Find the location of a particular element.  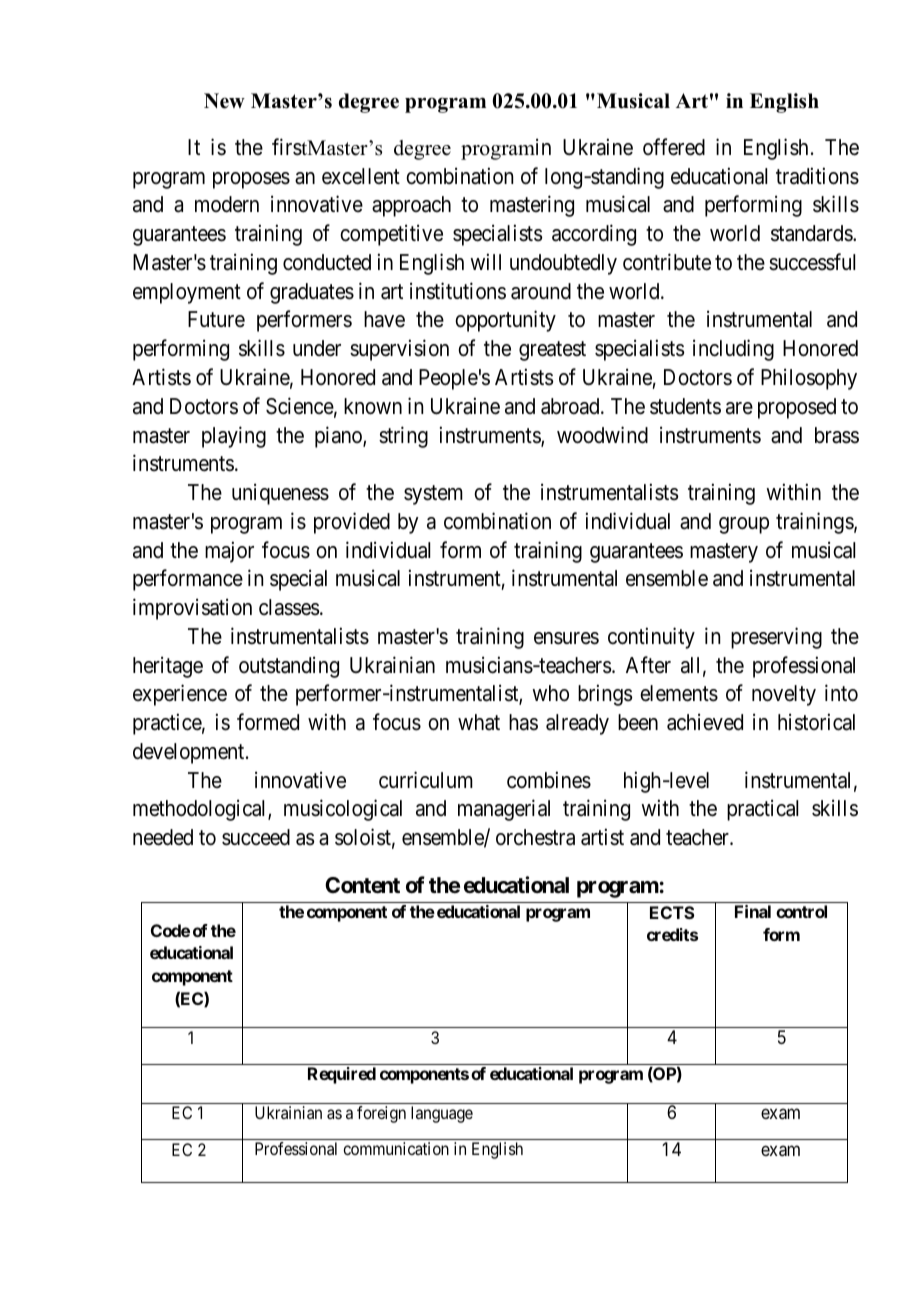

succeed is located at coordinates (256, 837).
